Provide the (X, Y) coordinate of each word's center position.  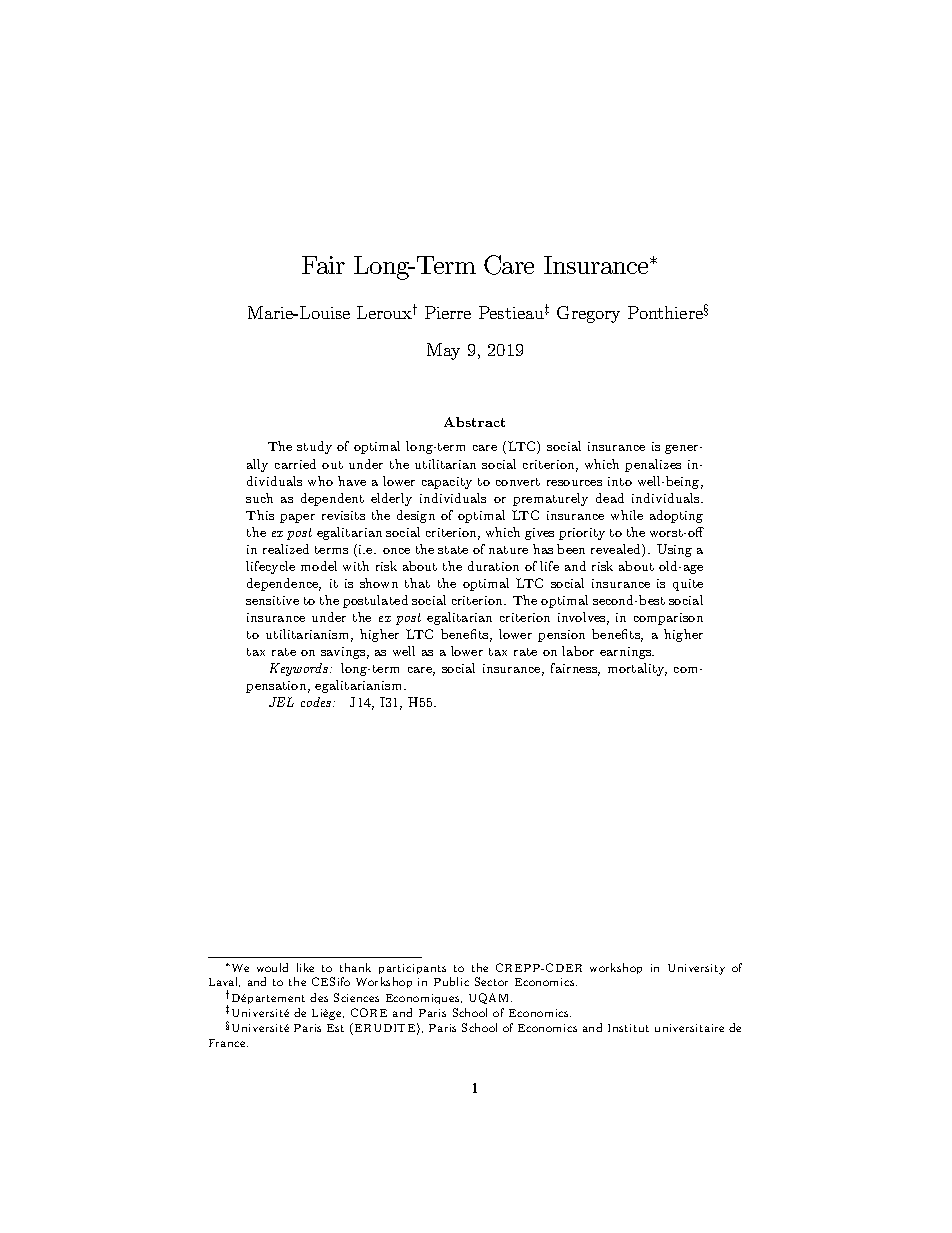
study (314, 447)
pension (561, 636)
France (228, 1043)
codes (317, 702)
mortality (637, 669)
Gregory (588, 314)
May (443, 351)
